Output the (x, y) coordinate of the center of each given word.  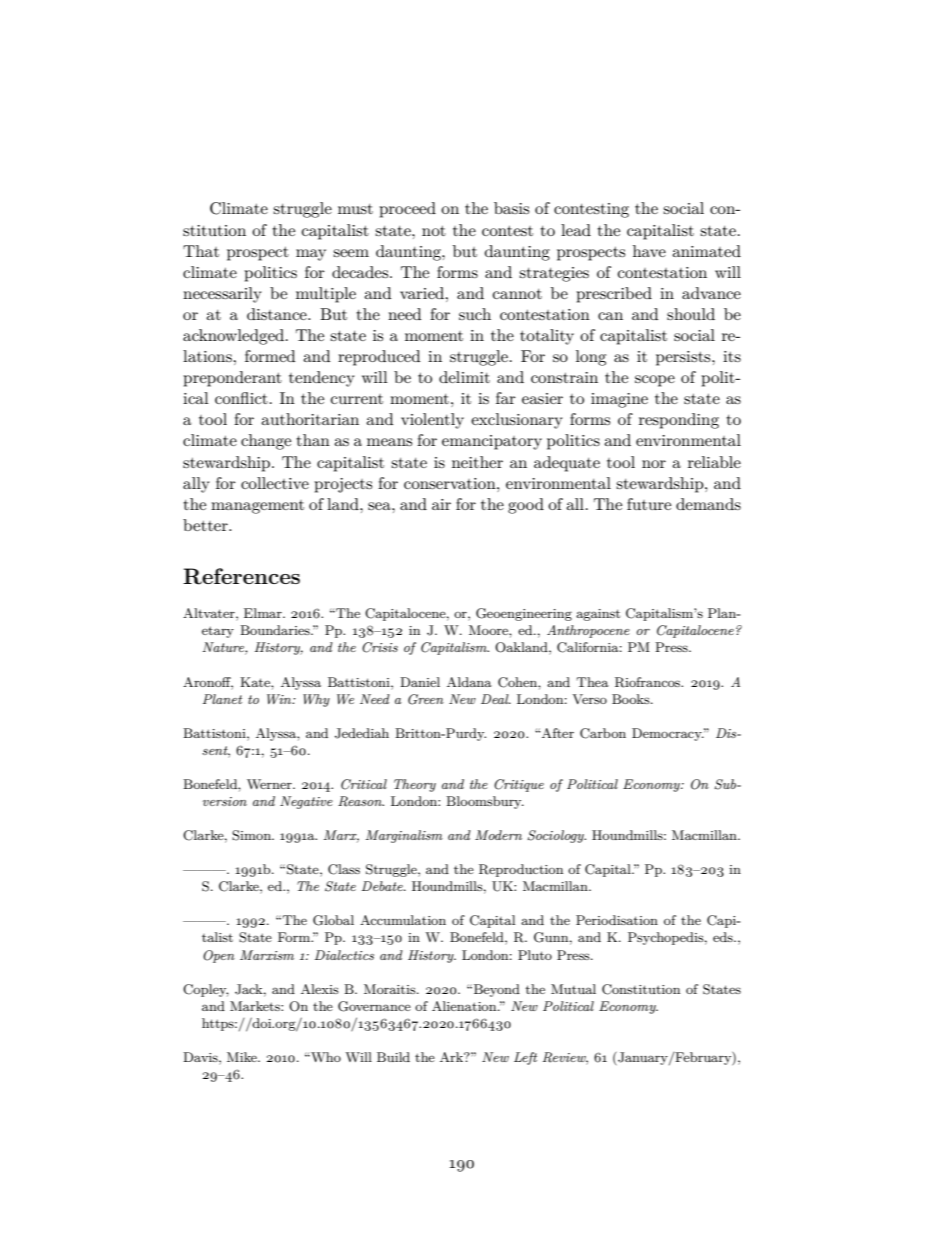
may (311, 255)
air (441, 504)
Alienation (465, 1006)
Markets (256, 1006)
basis (511, 208)
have (649, 251)
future (649, 504)
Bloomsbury (485, 802)
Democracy (668, 734)
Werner (270, 784)
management (257, 507)
